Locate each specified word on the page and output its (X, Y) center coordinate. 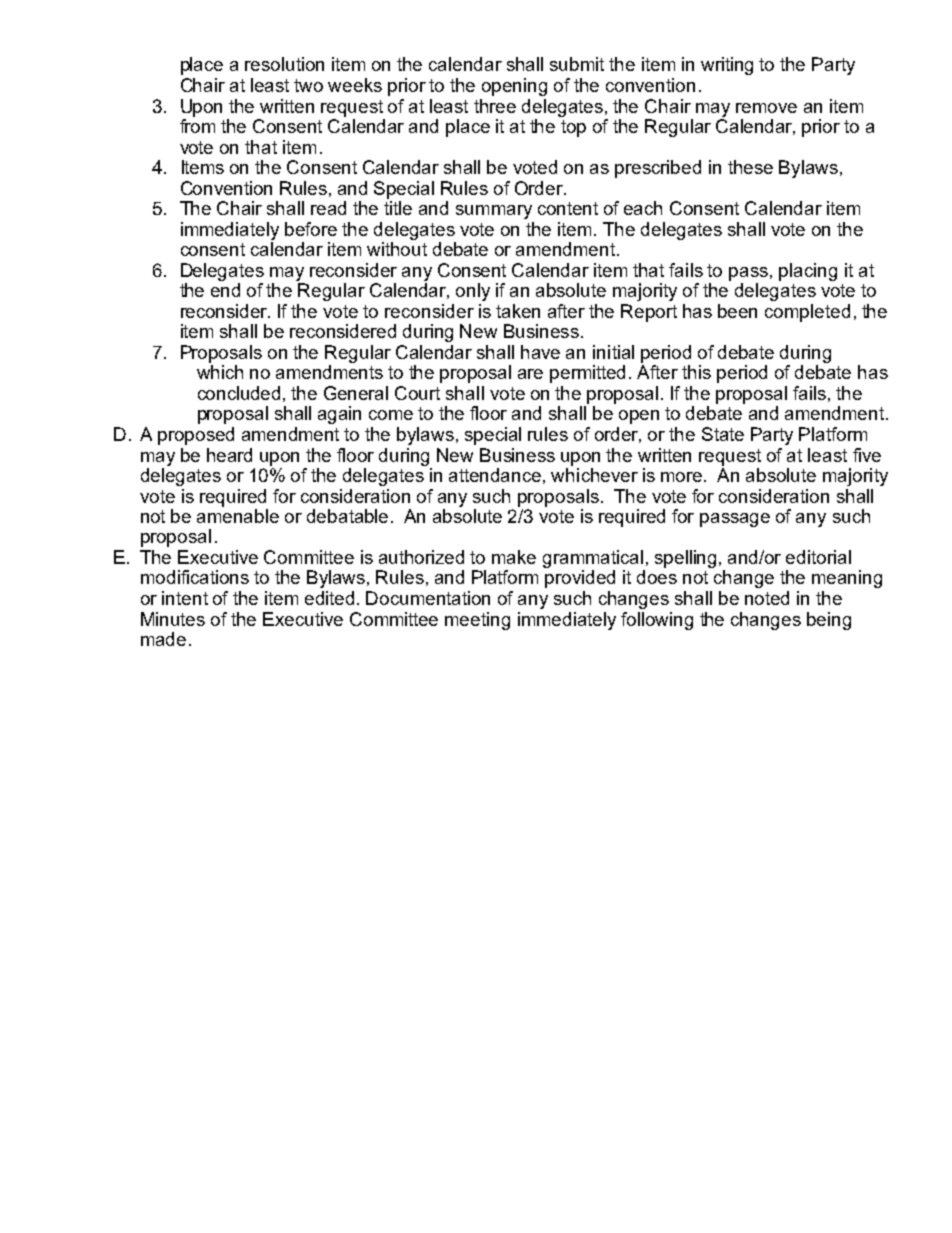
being (829, 621)
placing (808, 272)
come (391, 415)
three (495, 106)
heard (229, 455)
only (473, 292)
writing (727, 66)
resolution (284, 64)
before (311, 229)
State (723, 434)
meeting (477, 621)
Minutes (173, 619)
